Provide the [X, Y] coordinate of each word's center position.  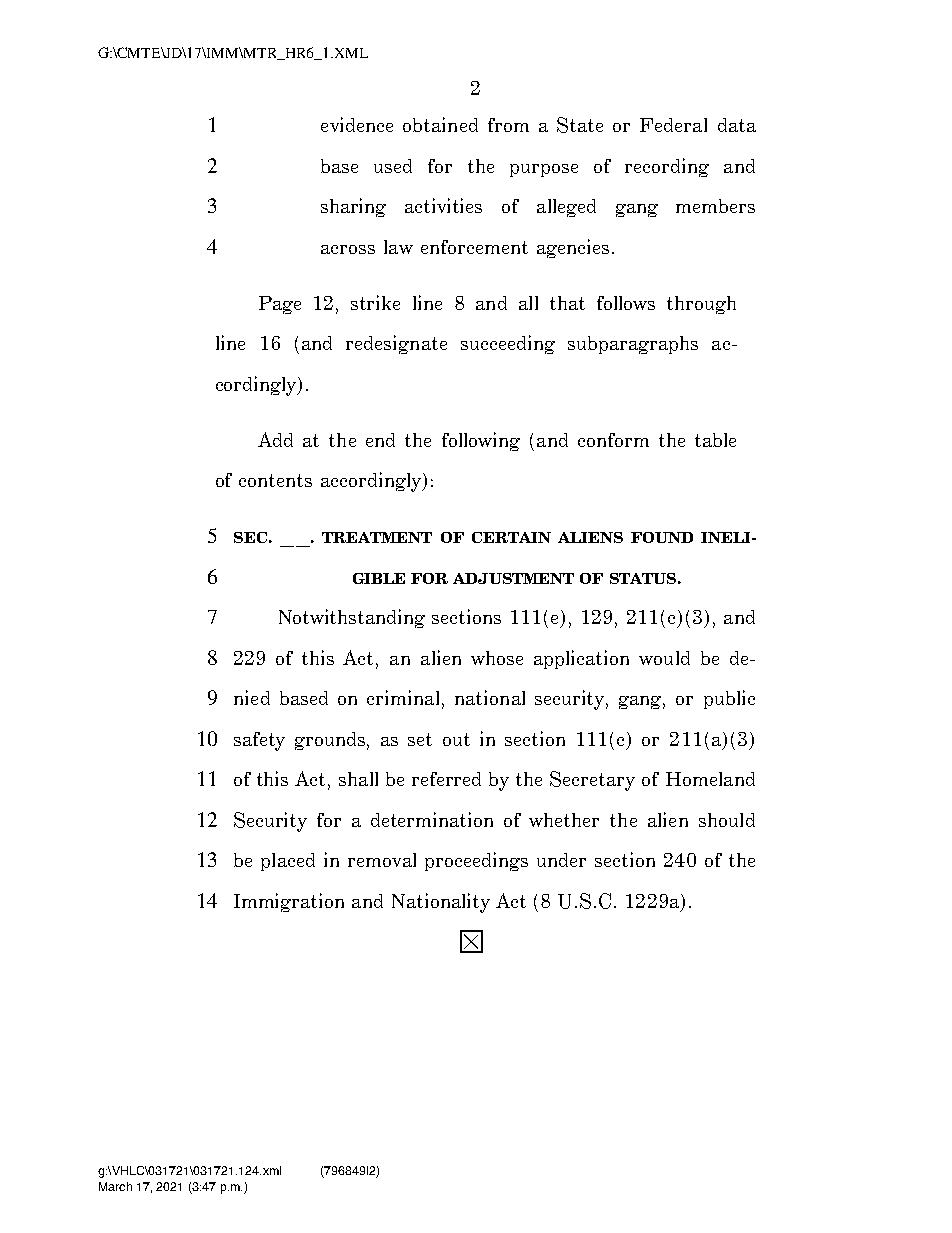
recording [667, 167]
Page [280, 305]
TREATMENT [377, 537]
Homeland [710, 779]
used [393, 166]
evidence [357, 124]
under [561, 860]
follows [626, 303]
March [115, 1186]
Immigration [289, 902]
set [420, 739]
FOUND [662, 537]
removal [382, 860]
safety [259, 741]
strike [375, 302]
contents [275, 480]
